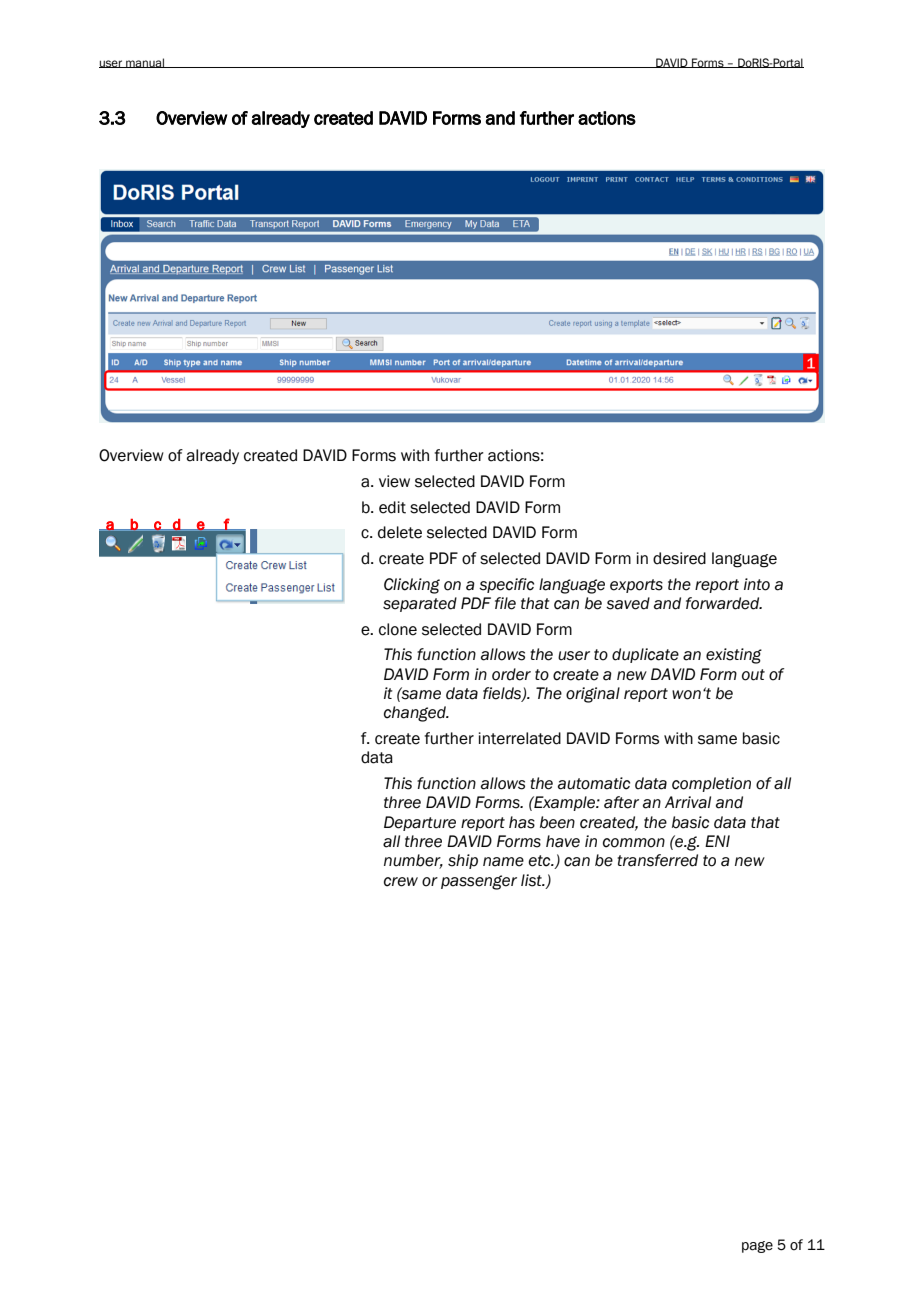  Describe the element at coordinates (401, 882) in the image. I see `crew` at that location.
